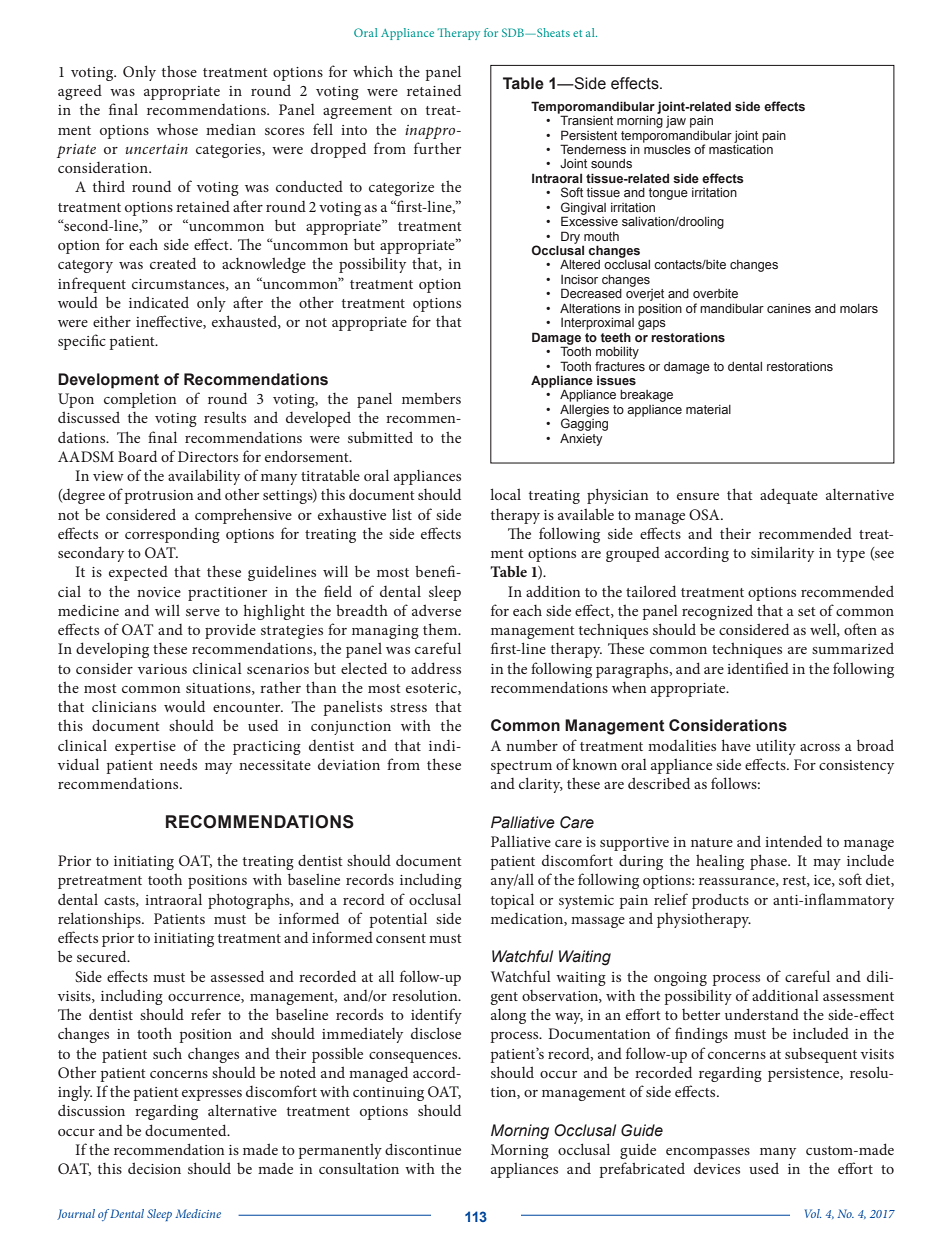 The width and height of the image is (952, 1256). Describe the element at coordinates (177, 129) in the image. I see `whose` at that location.
